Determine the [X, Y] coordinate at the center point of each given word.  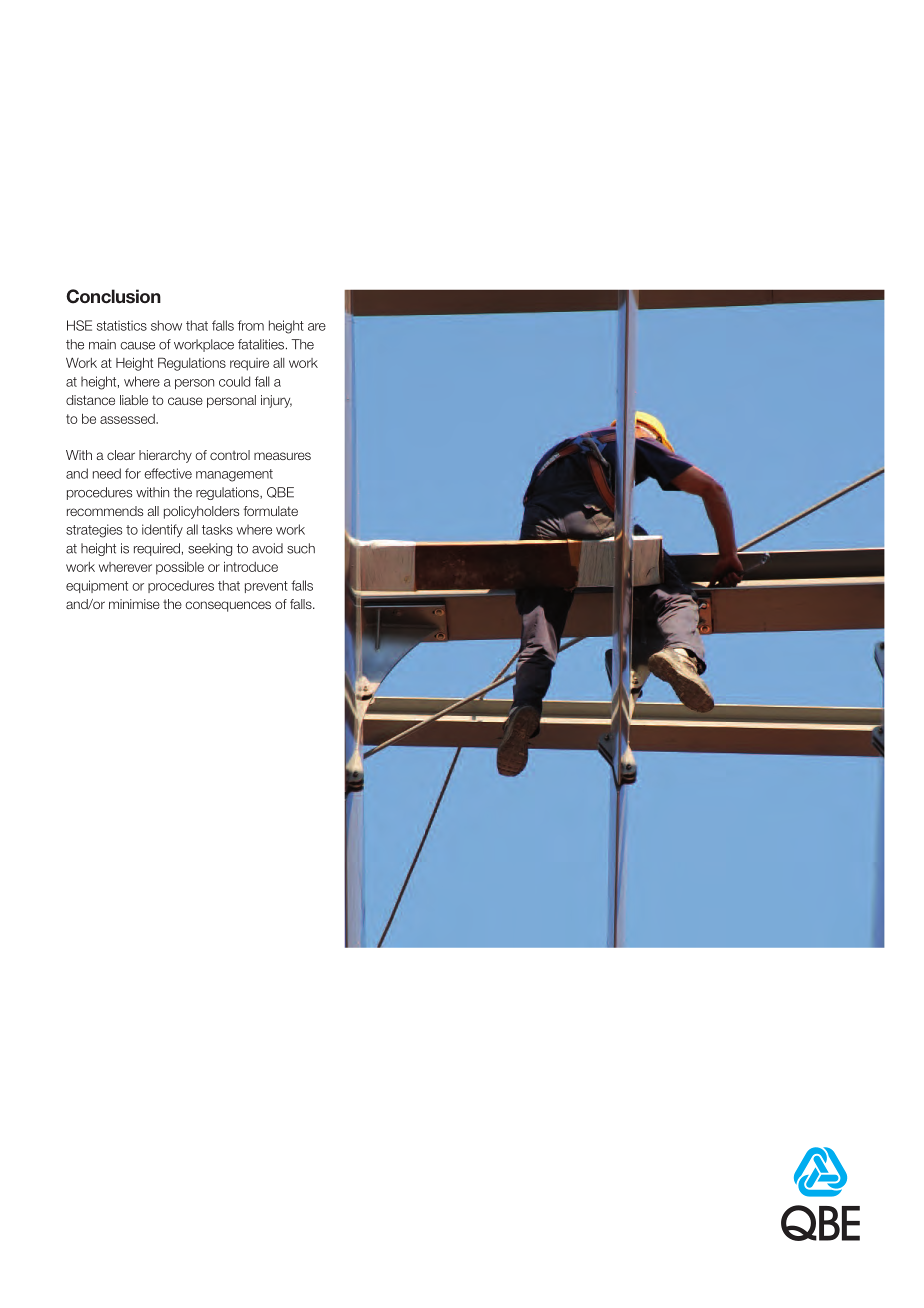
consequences [228, 606]
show [166, 325]
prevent [266, 587]
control [230, 455]
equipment [97, 586]
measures [282, 456]
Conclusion [113, 296]
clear [121, 455]
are [317, 327]
